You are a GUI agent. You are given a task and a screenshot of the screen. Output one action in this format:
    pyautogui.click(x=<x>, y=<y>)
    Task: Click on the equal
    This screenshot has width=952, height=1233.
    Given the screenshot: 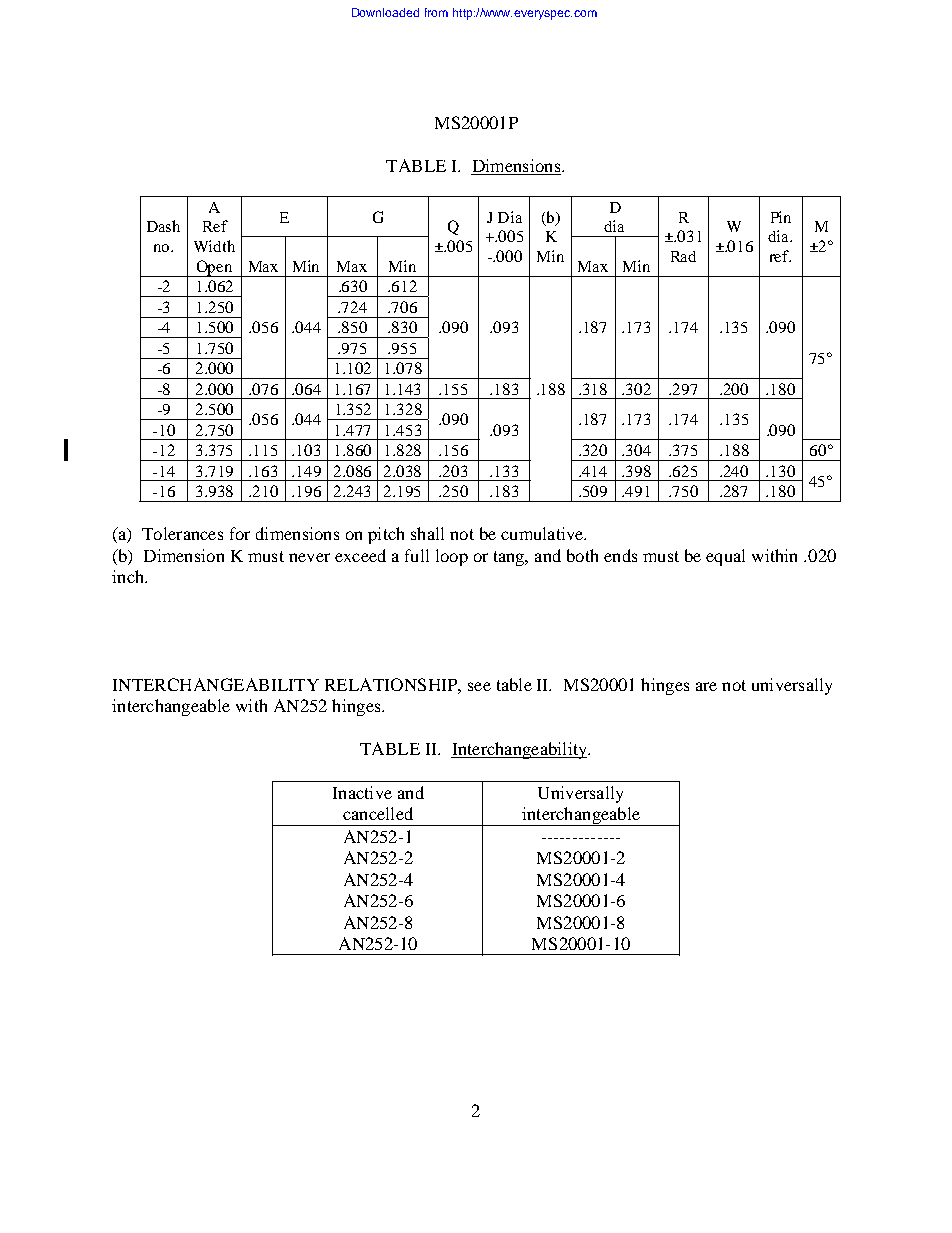 What is the action you would take?
    pyautogui.click(x=725, y=557)
